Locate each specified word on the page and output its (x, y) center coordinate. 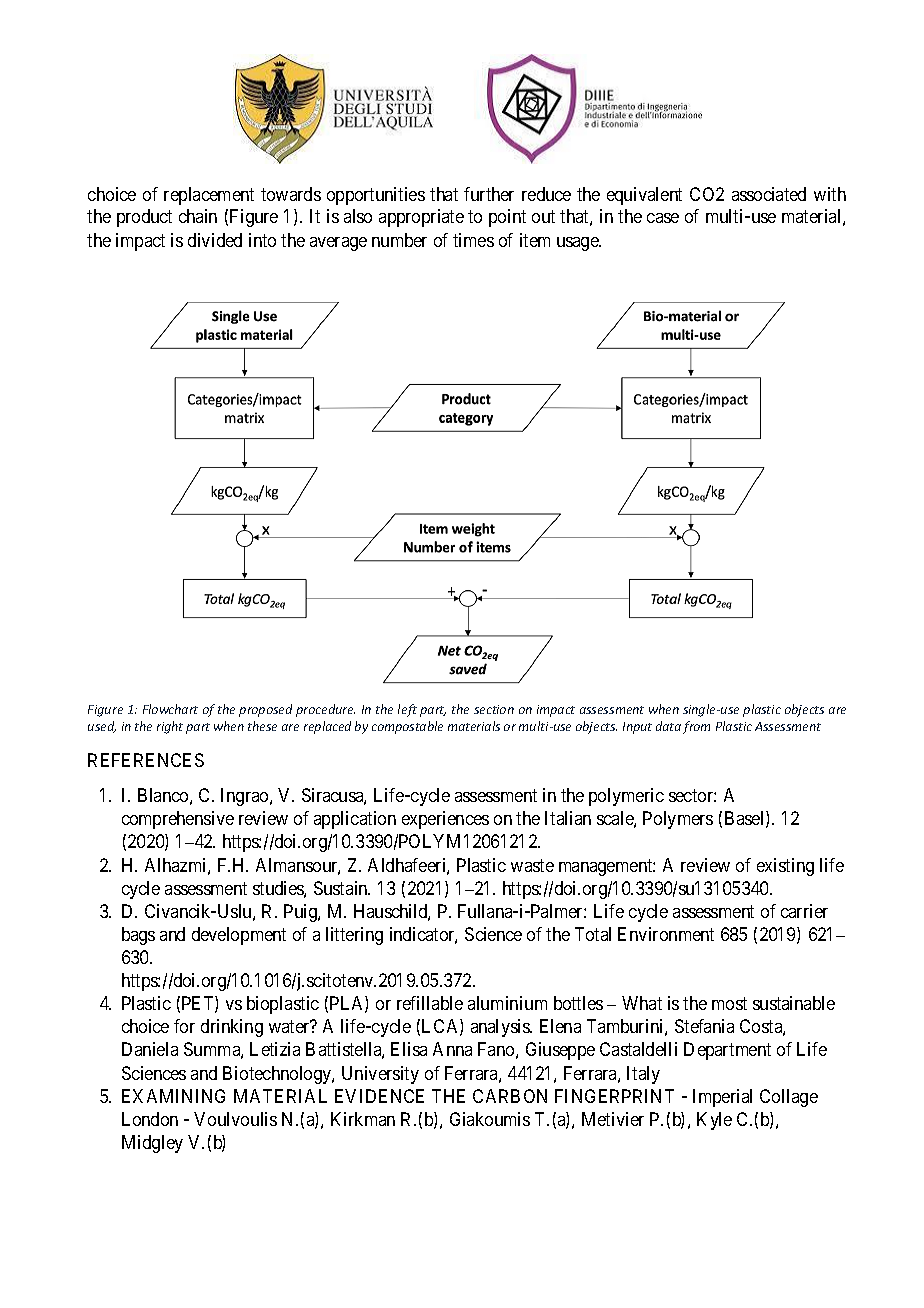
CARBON (510, 1096)
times (473, 240)
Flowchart (170, 709)
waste (532, 865)
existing (785, 867)
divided (215, 240)
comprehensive (178, 820)
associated (769, 194)
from (696, 727)
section (494, 709)
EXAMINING (173, 1096)
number (399, 240)
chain (198, 216)
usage (579, 244)
